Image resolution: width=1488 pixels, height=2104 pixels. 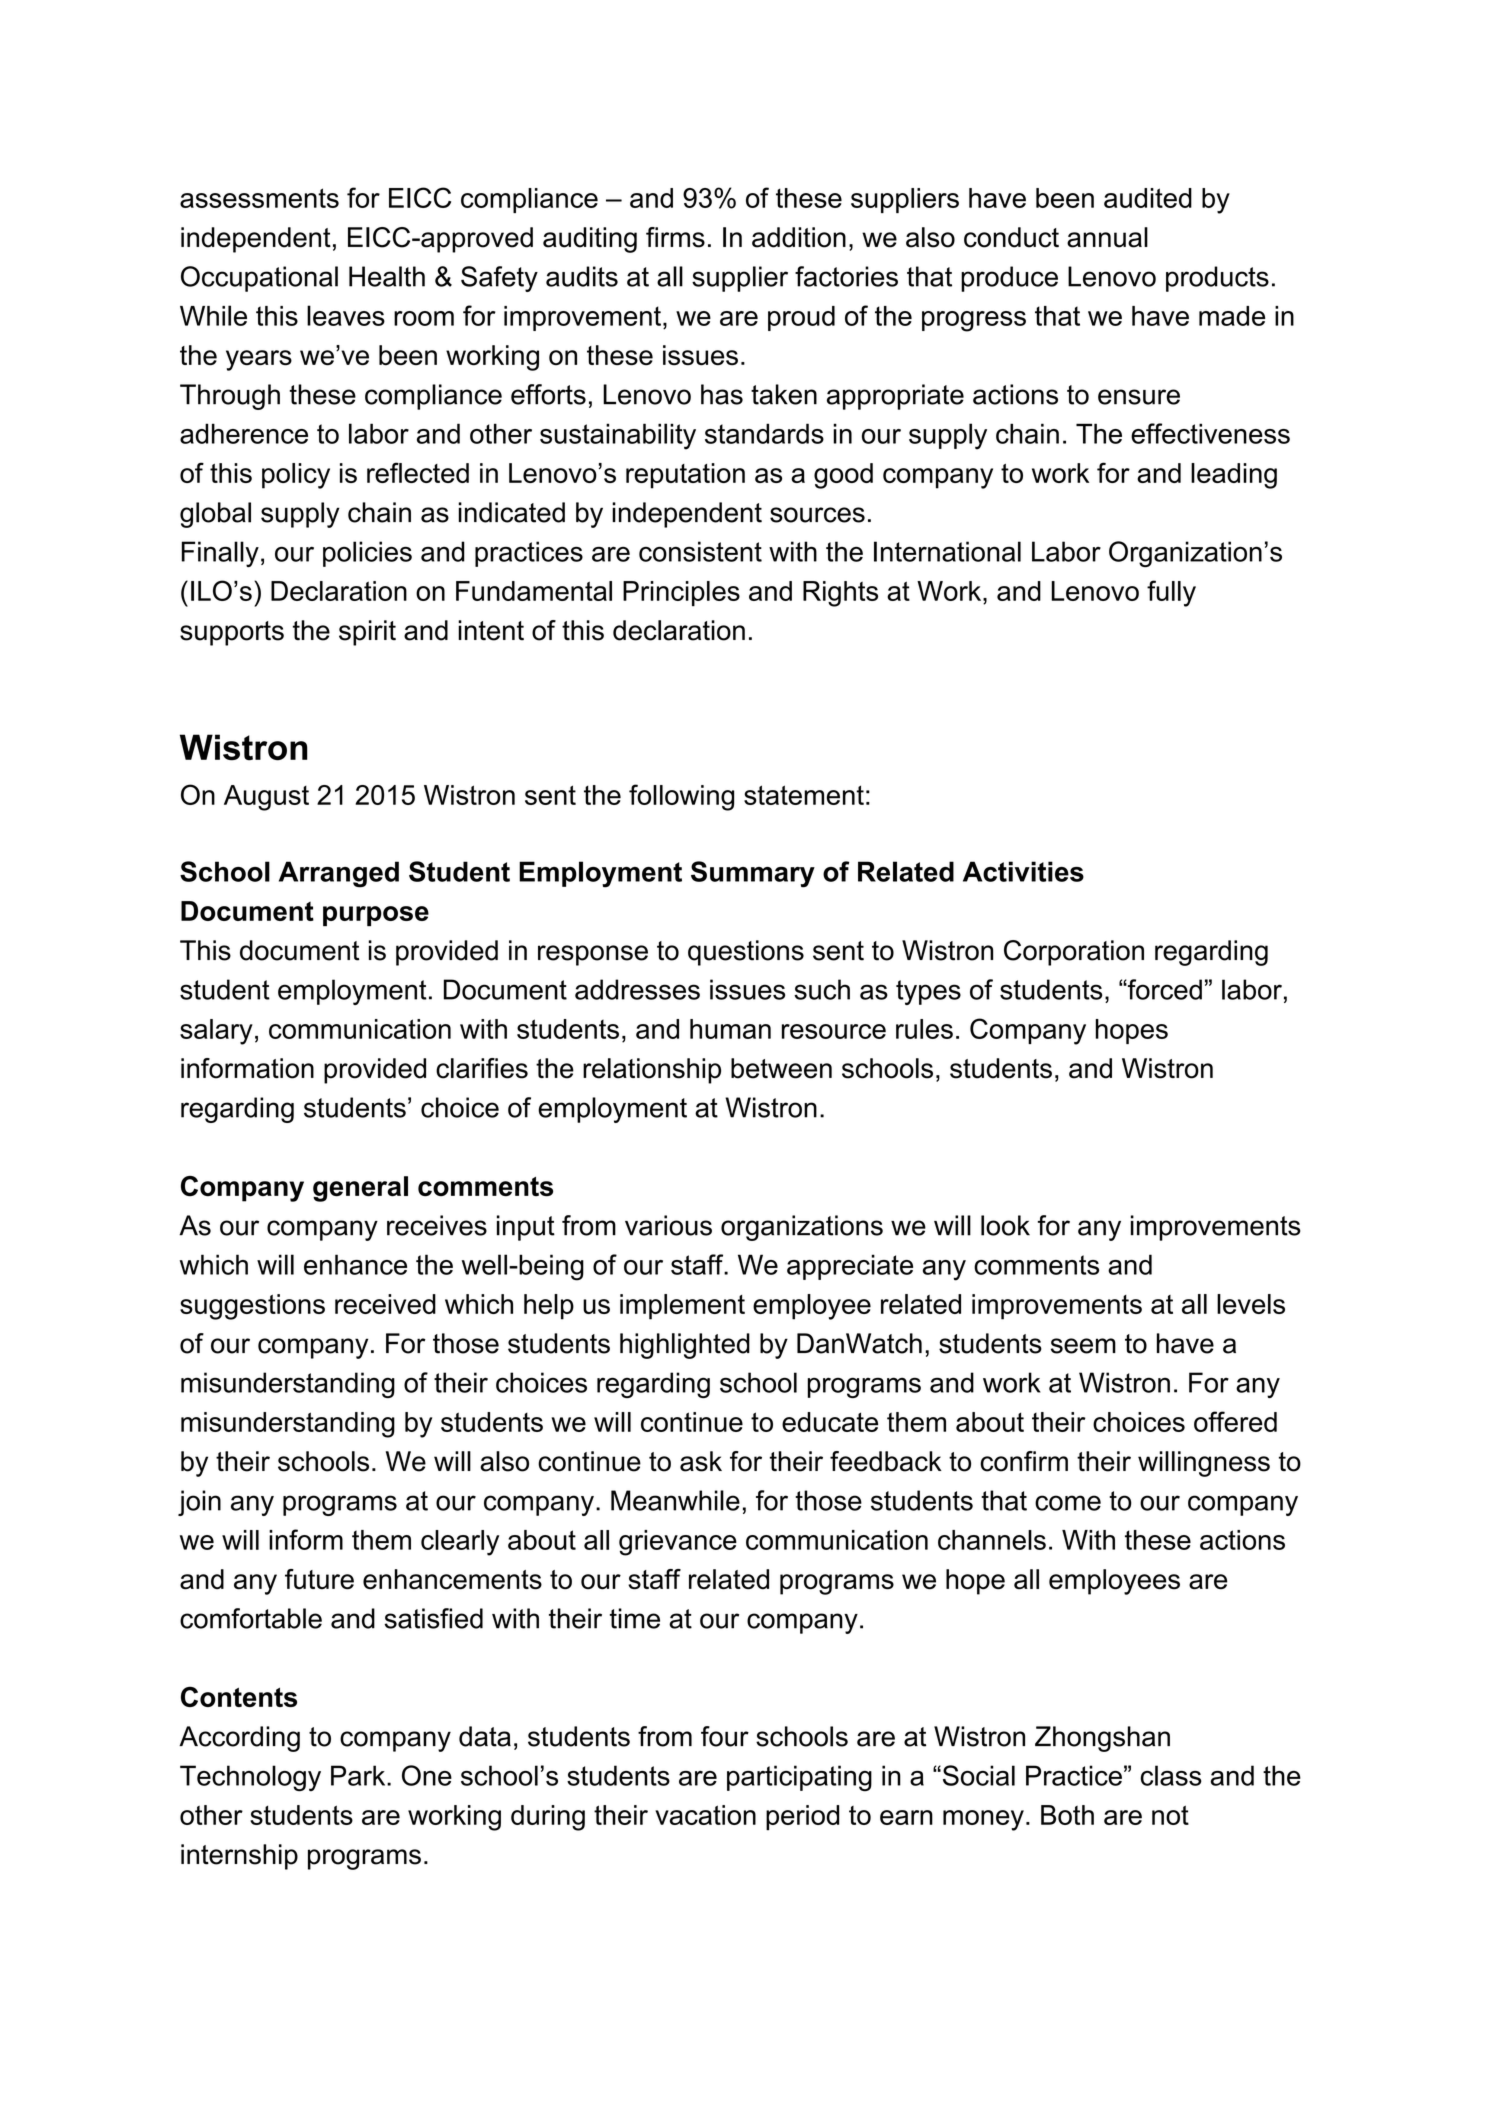 I want to click on annual, so click(x=1107, y=237).
